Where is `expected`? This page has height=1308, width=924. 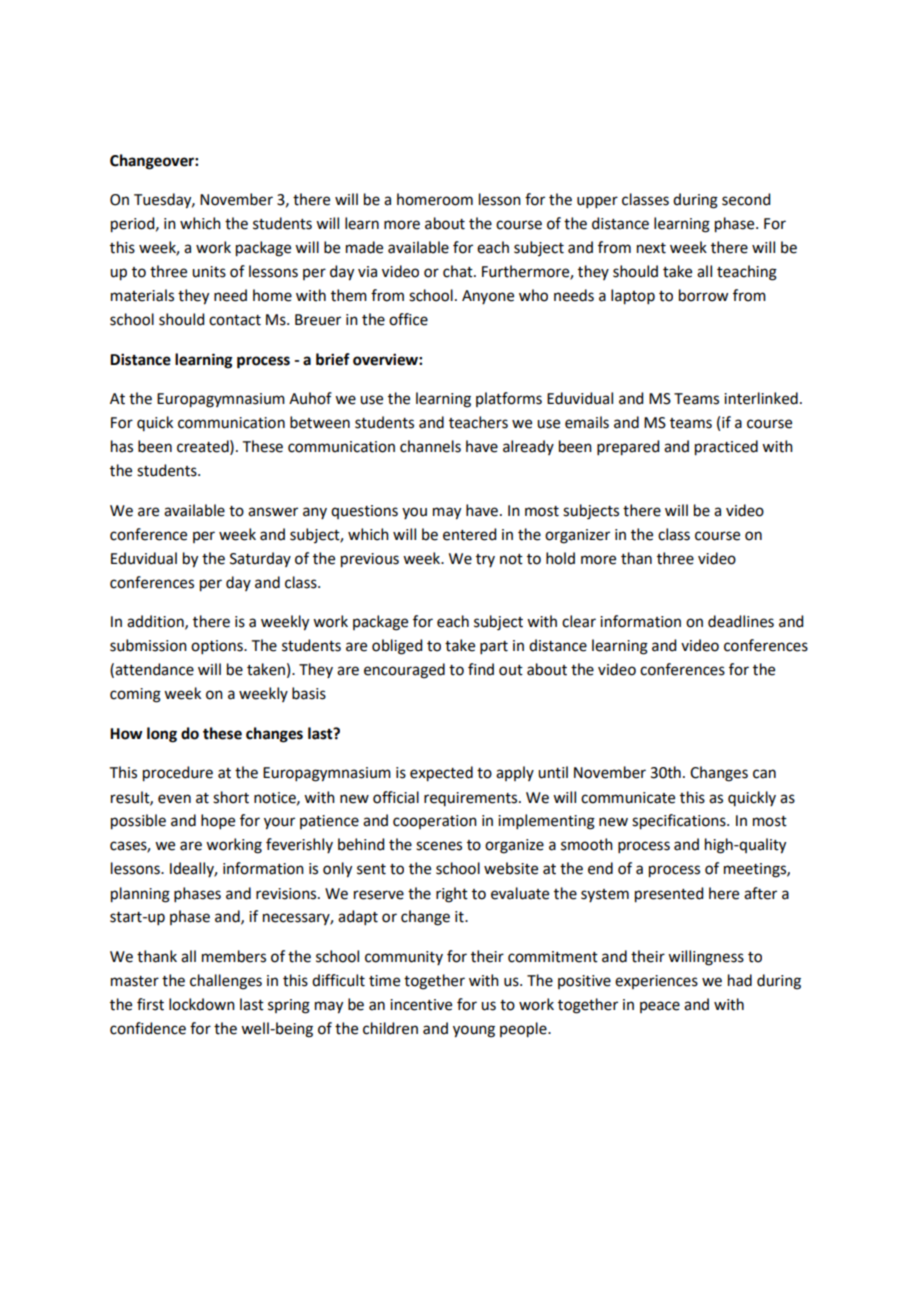
expected is located at coordinates (441, 774).
